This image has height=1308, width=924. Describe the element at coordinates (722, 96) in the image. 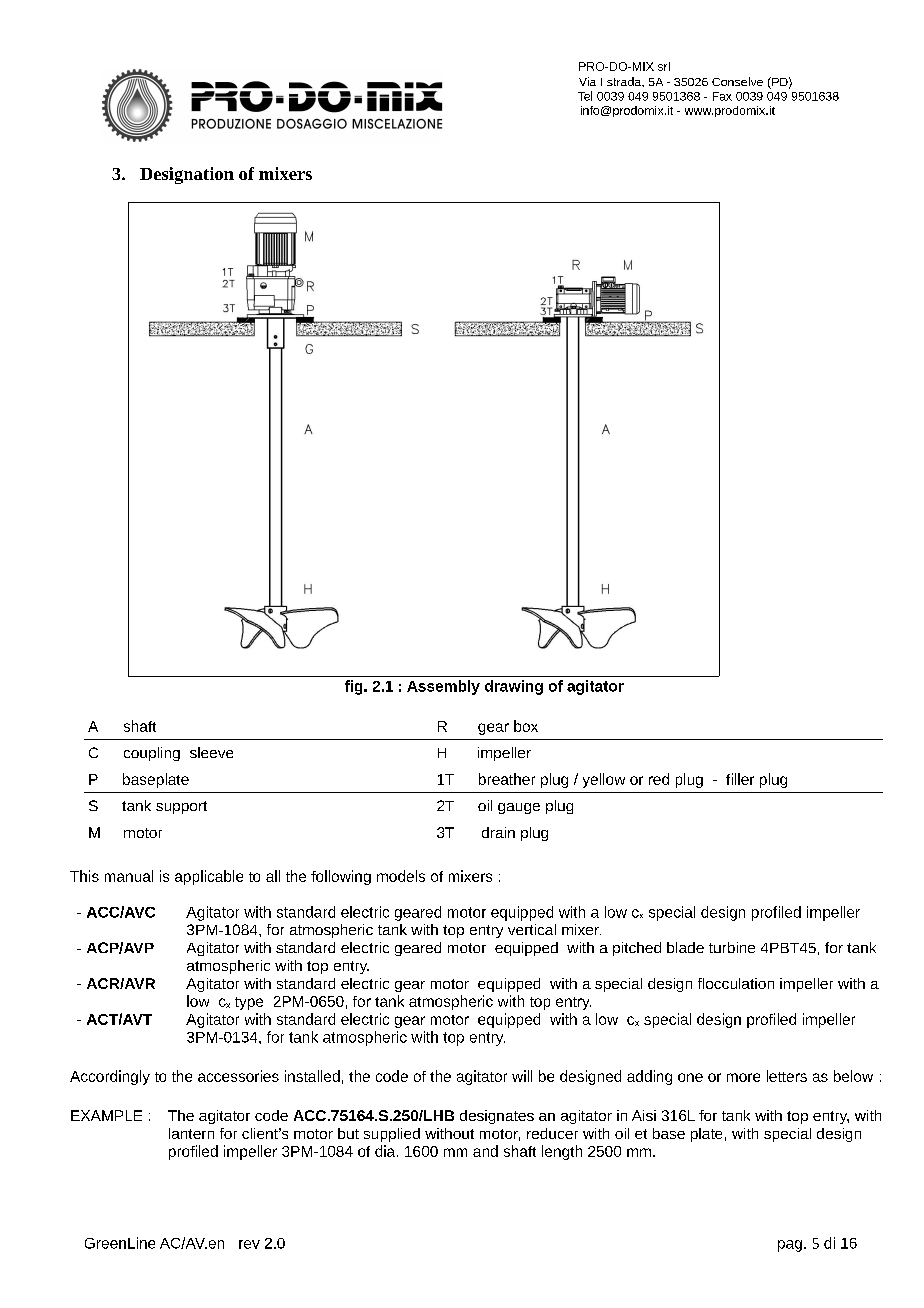

I see `Fax` at that location.
